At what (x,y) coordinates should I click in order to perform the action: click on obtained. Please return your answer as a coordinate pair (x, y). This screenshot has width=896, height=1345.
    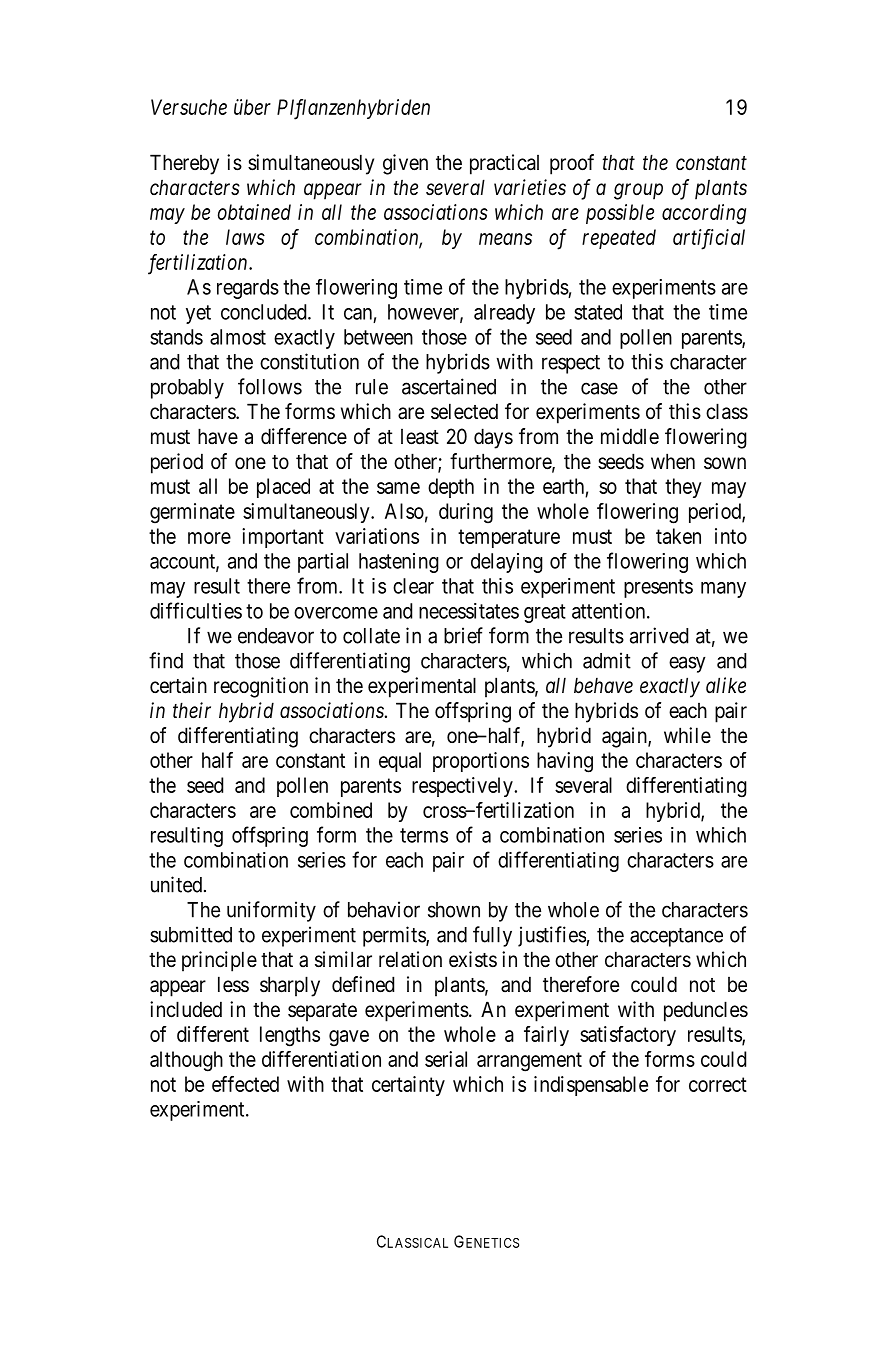
    Looking at the image, I should click on (254, 212).
